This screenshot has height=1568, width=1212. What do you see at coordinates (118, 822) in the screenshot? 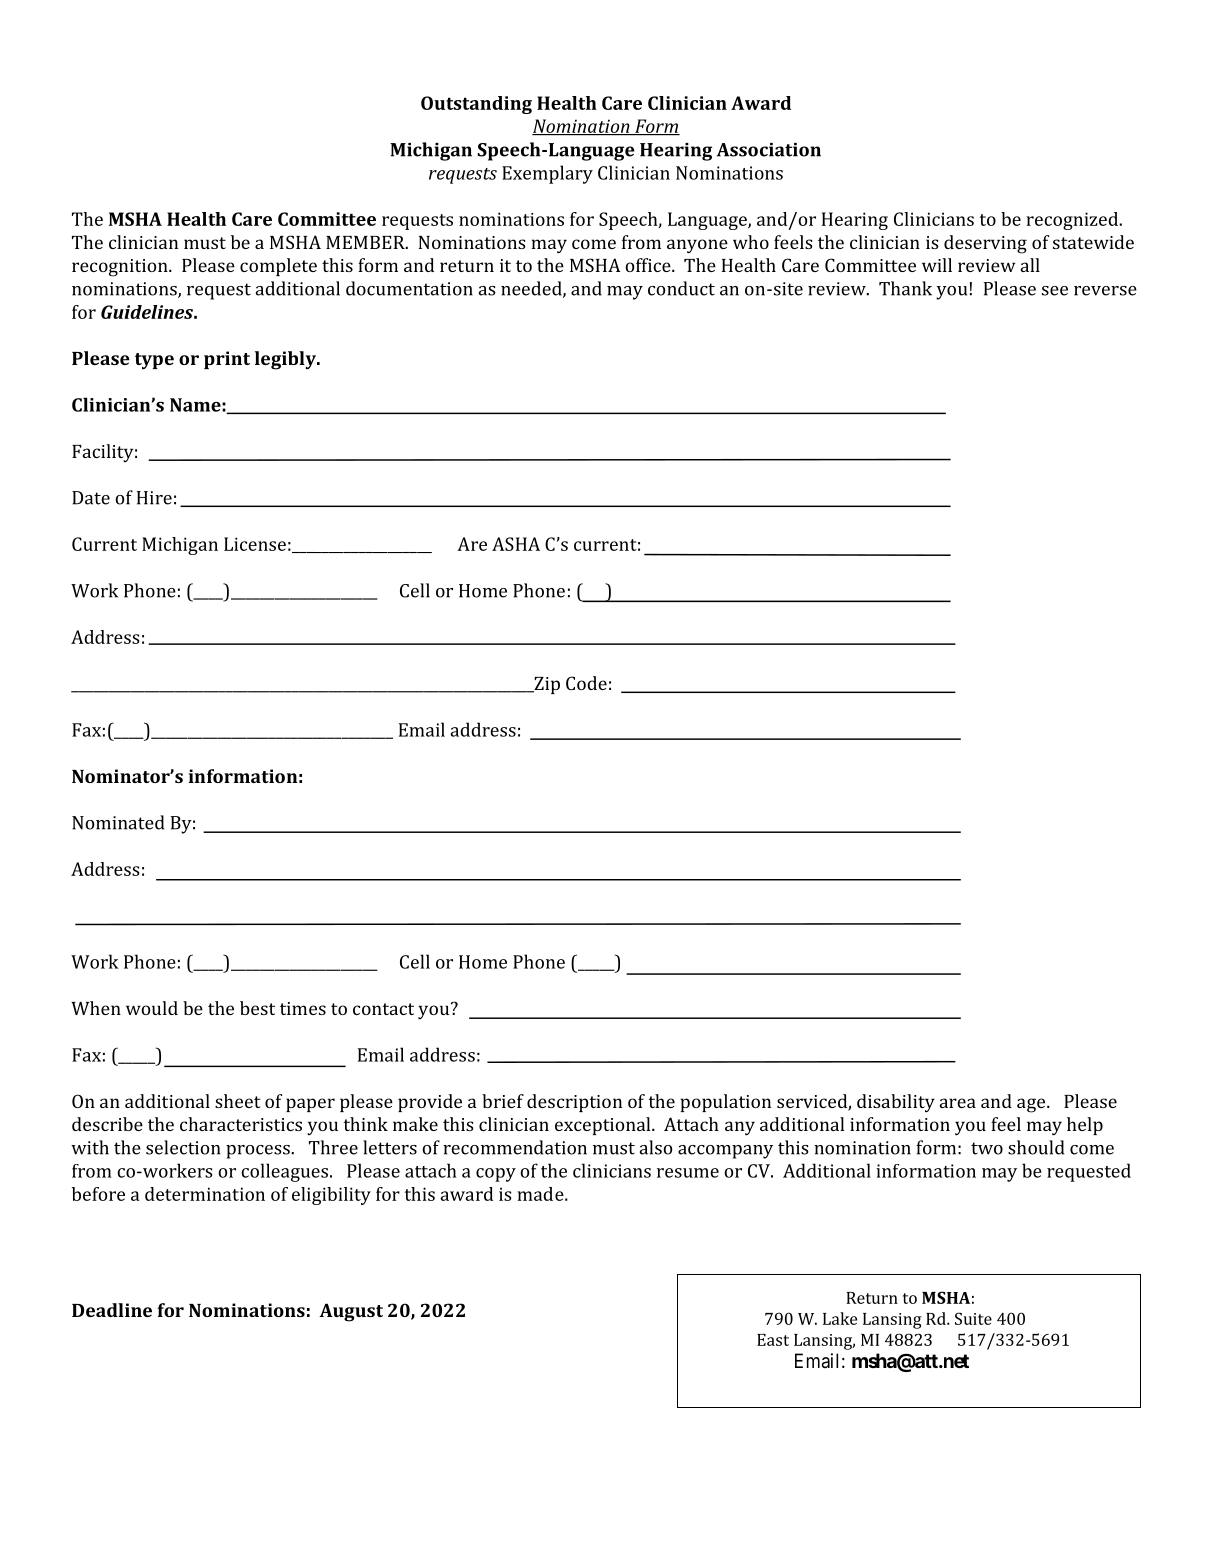
I see `Nominated` at bounding box center [118, 822].
